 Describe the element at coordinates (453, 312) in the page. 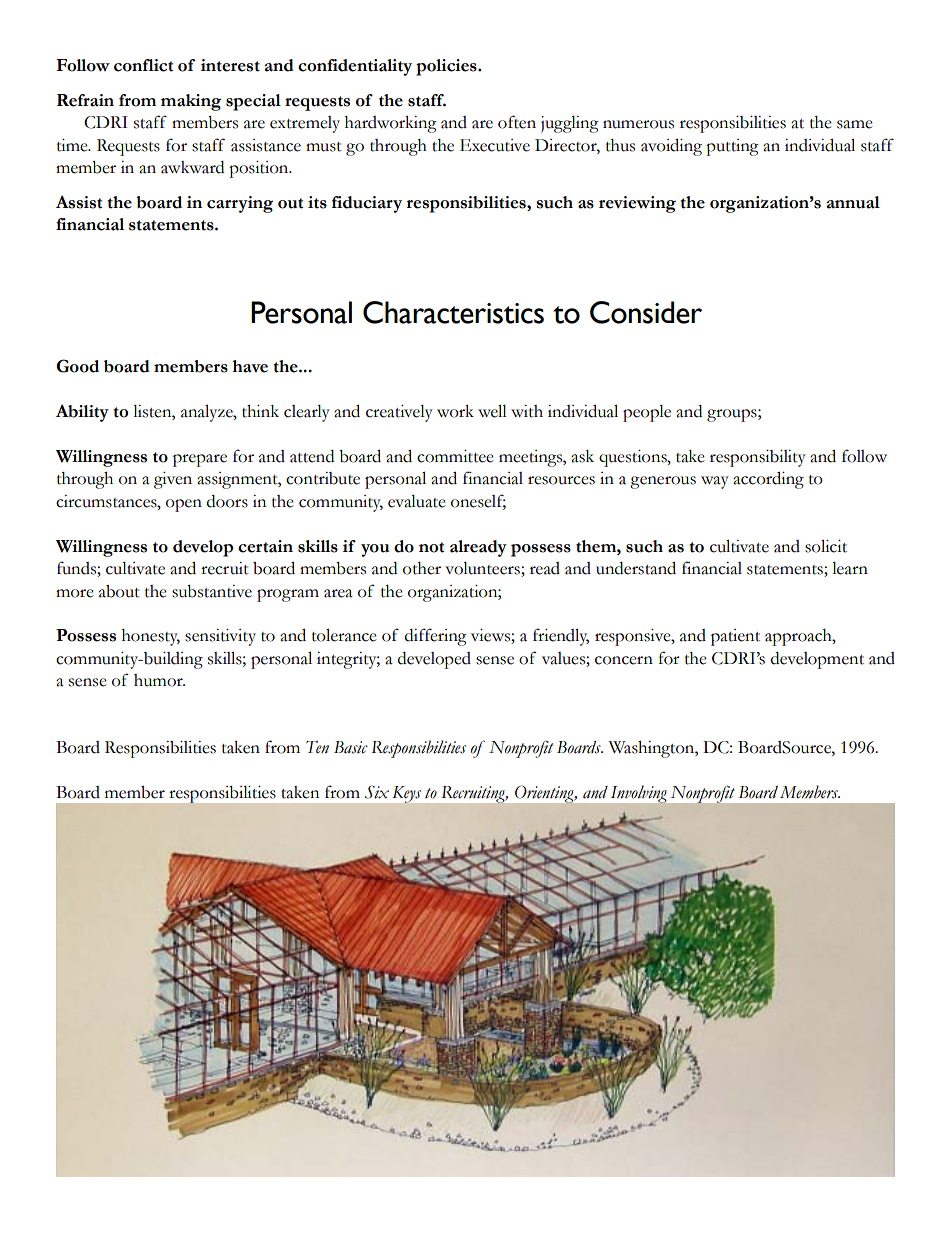

I see `Characteristics` at that location.
